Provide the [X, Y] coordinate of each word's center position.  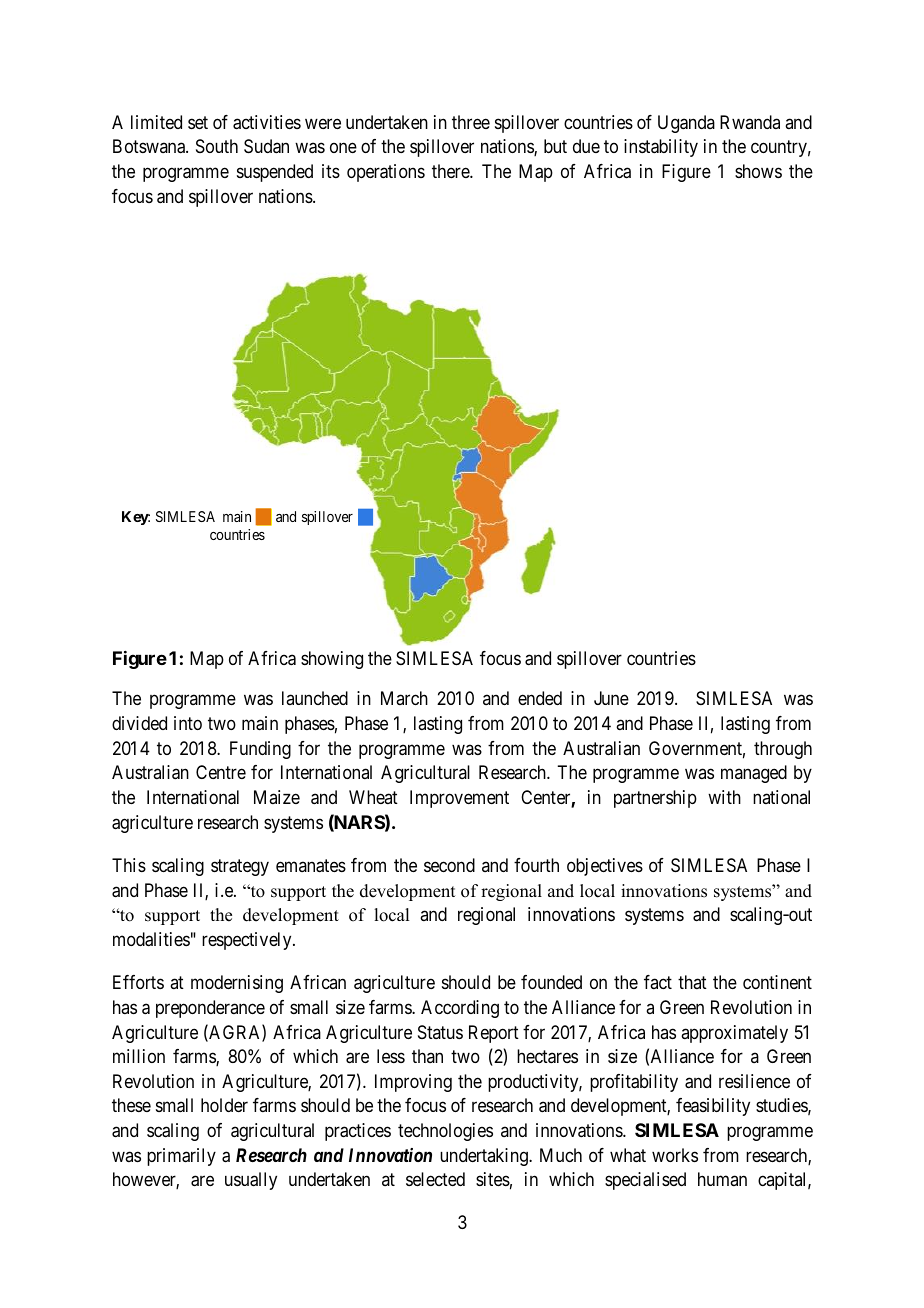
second [449, 865]
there [451, 171]
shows [758, 171]
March [404, 698]
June [611, 698]
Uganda [686, 124]
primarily [181, 1157]
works [675, 1155]
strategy [240, 867]
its [331, 171]
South [217, 146]
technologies [445, 1132]
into [188, 723]
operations [386, 173]
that [692, 982]
